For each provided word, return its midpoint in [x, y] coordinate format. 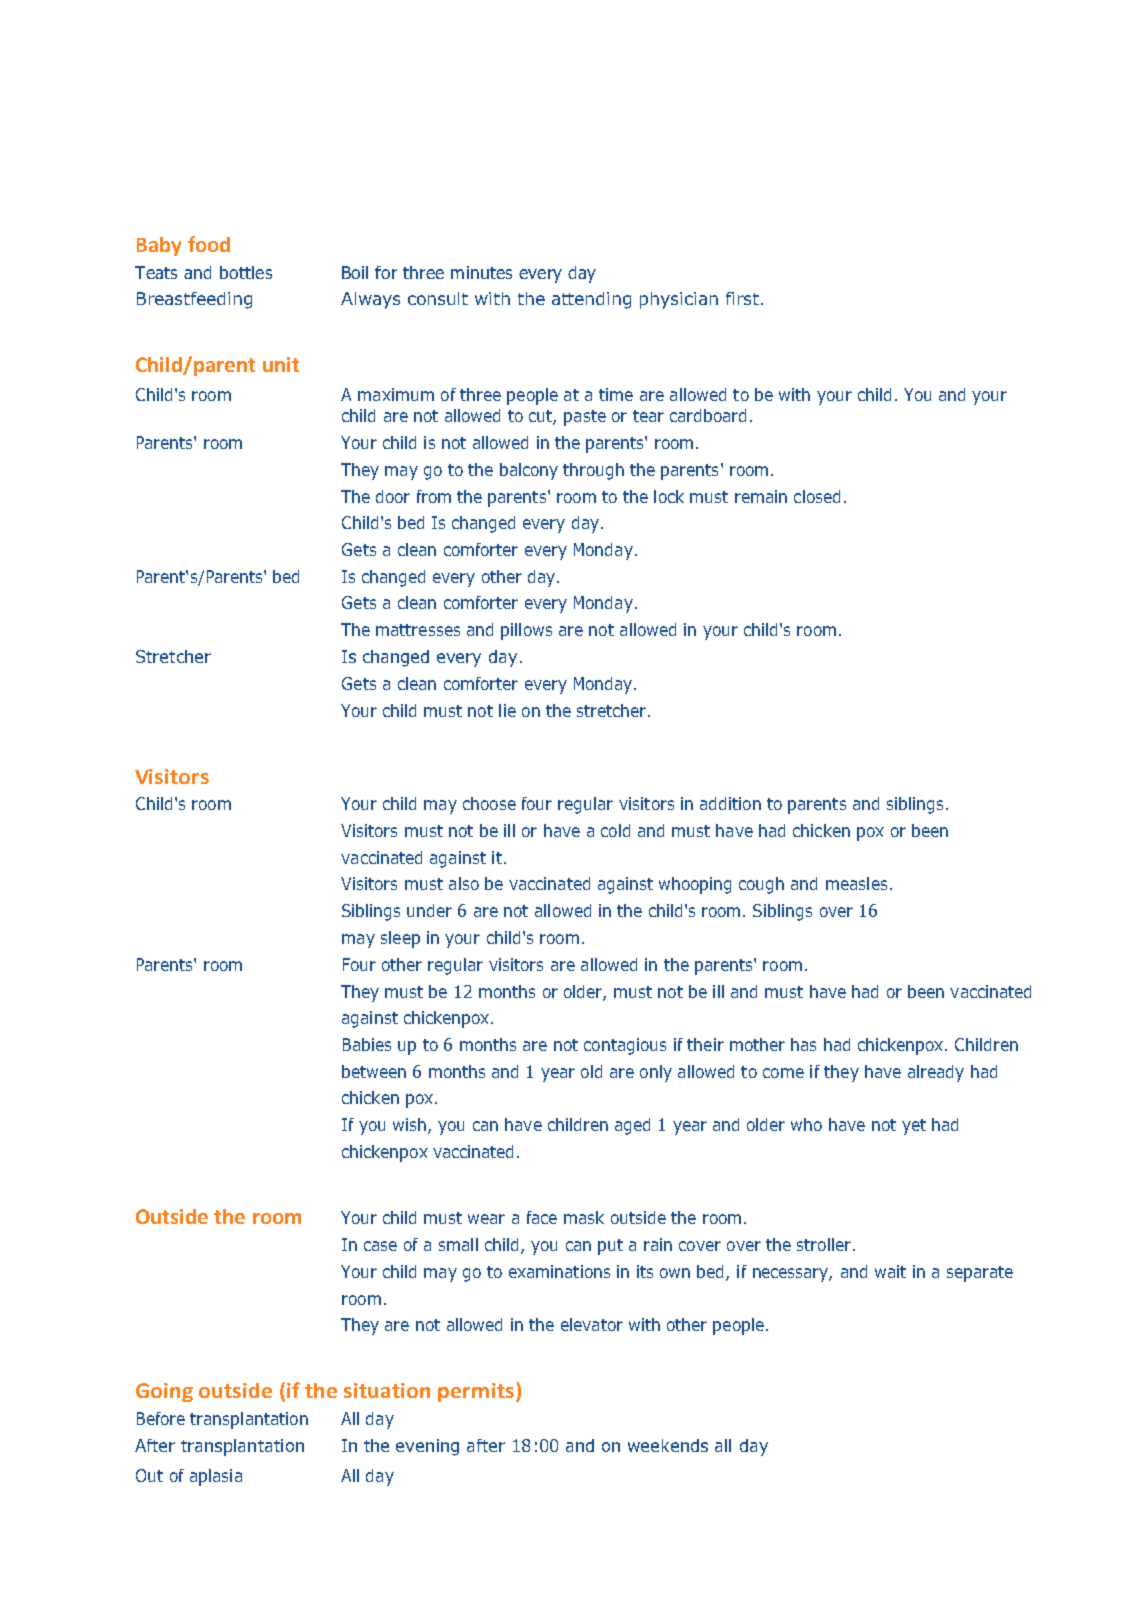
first [744, 298]
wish [409, 1124]
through [593, 471]
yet [914, 1127]
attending [591, 300]
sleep [400, 939]
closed [817, 496]
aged [632, 1126]
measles [856, 883]
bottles [246, 272]
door [393, 496]
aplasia [216, 1477]
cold [615, 830]
